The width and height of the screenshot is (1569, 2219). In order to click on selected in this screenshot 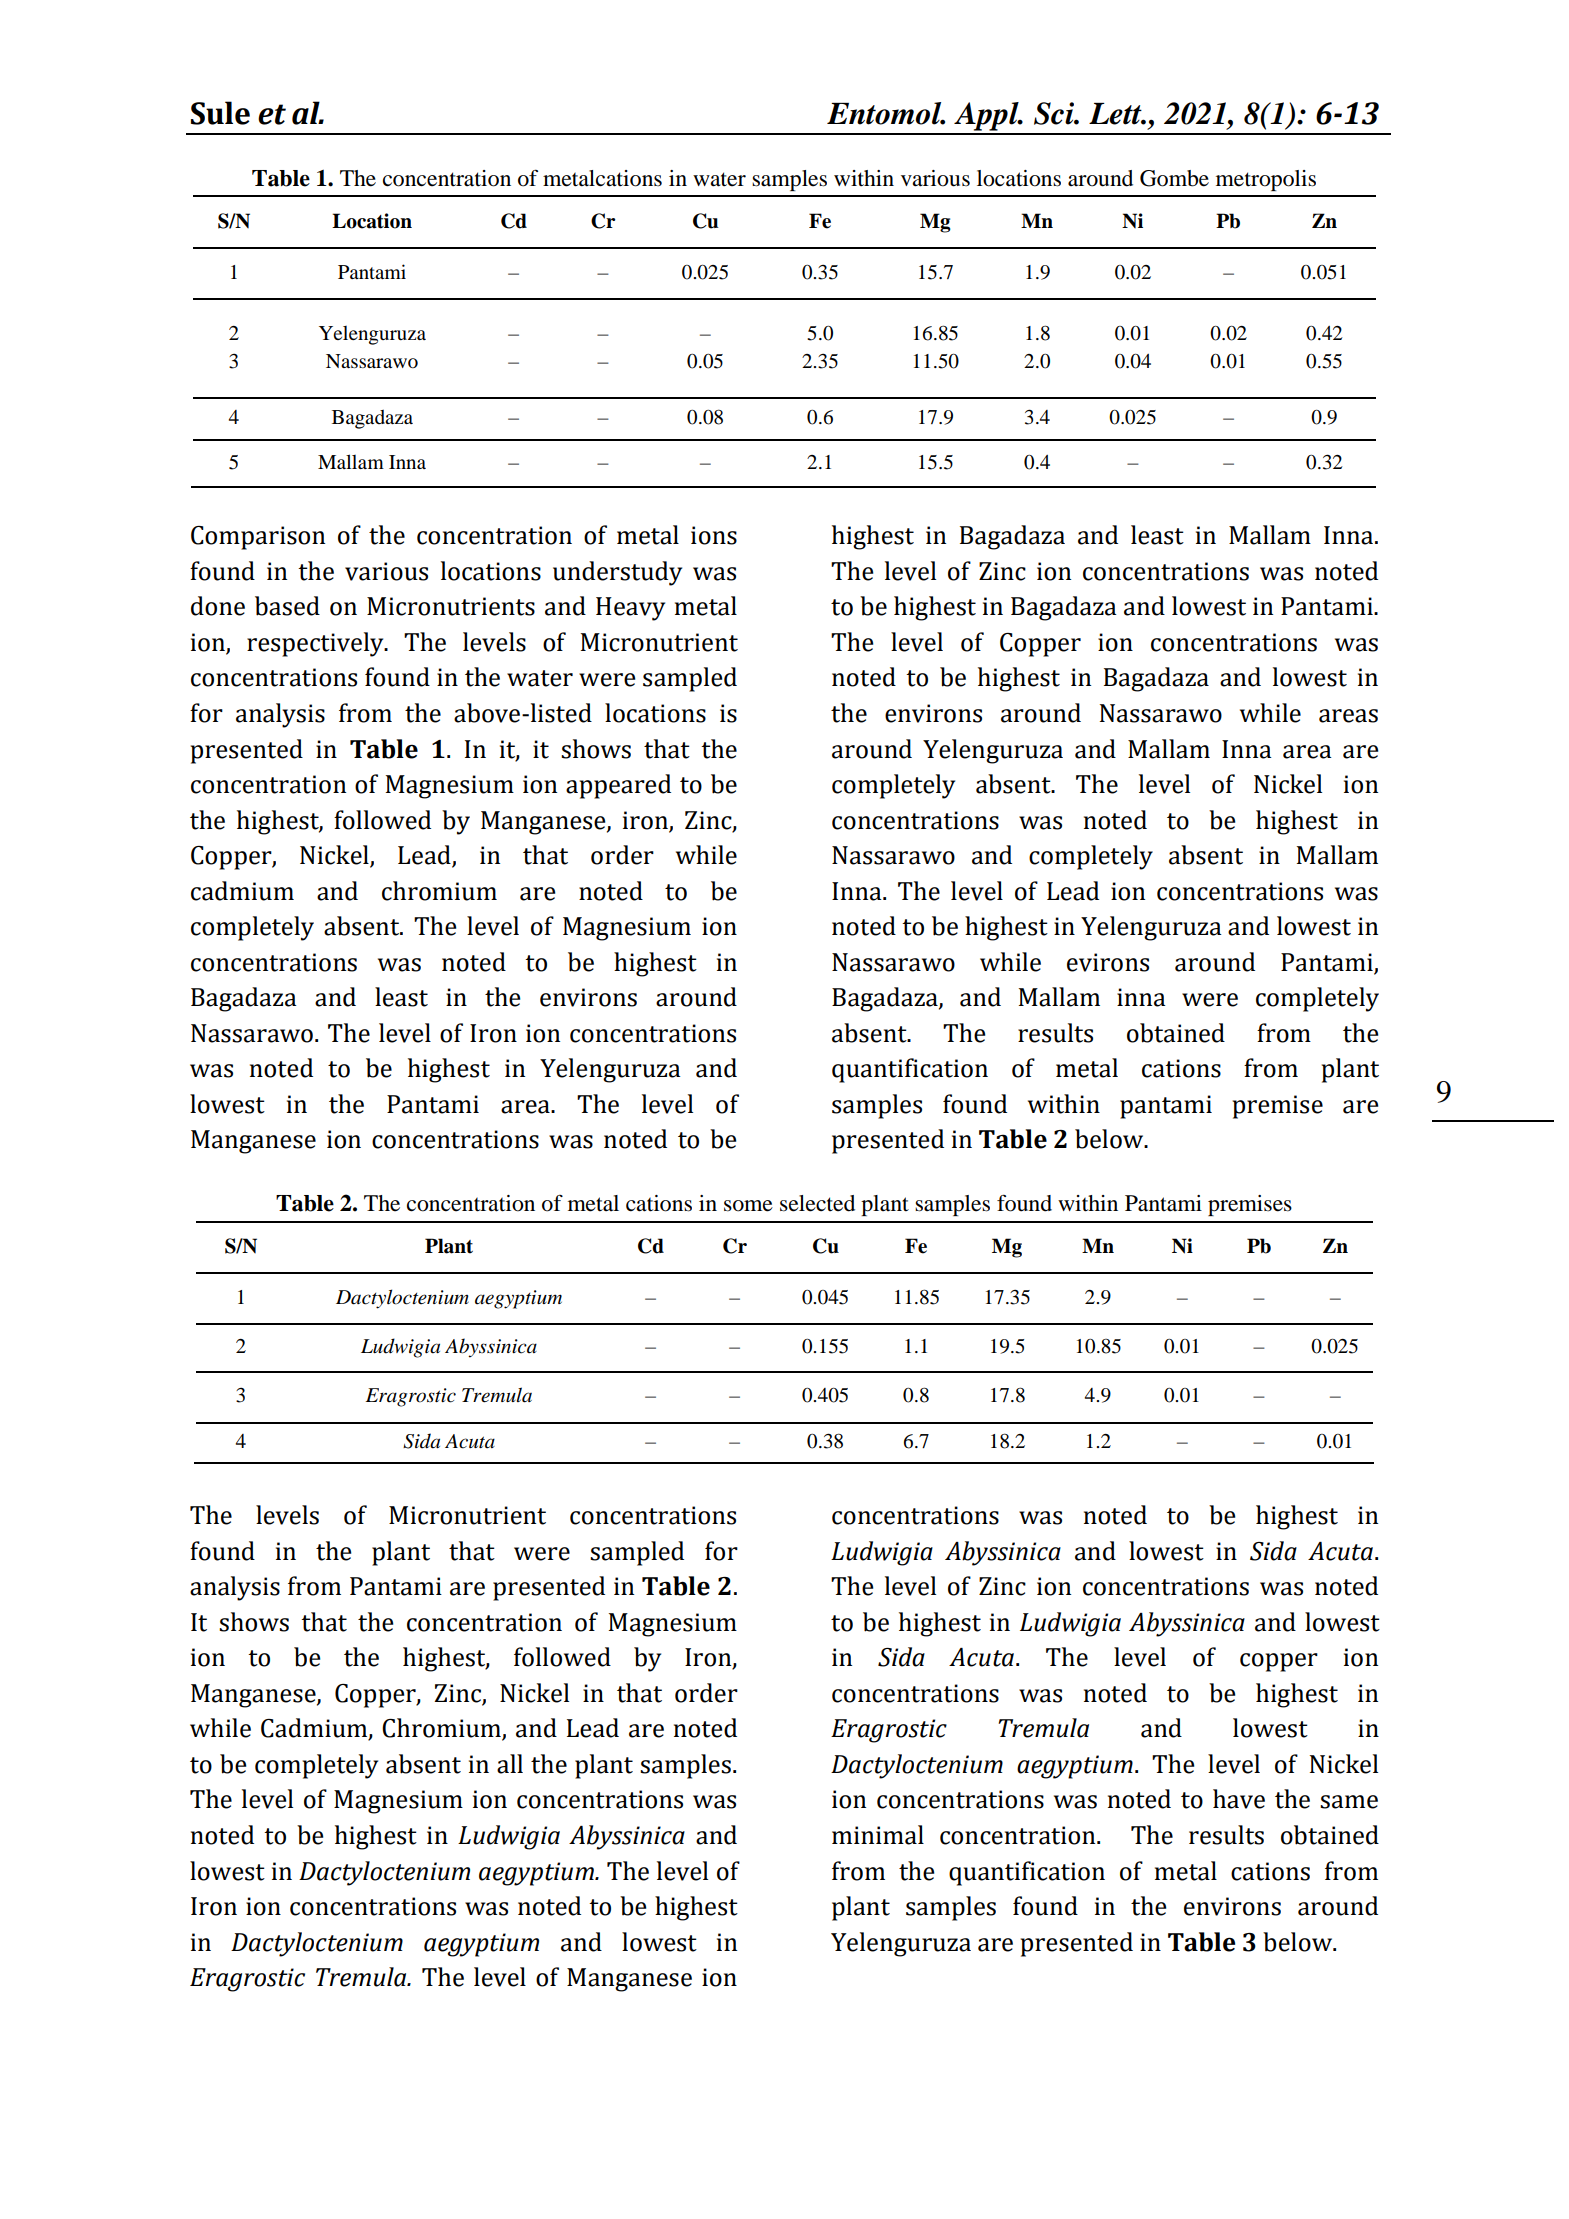, I will do `click(817, 1203)`.
